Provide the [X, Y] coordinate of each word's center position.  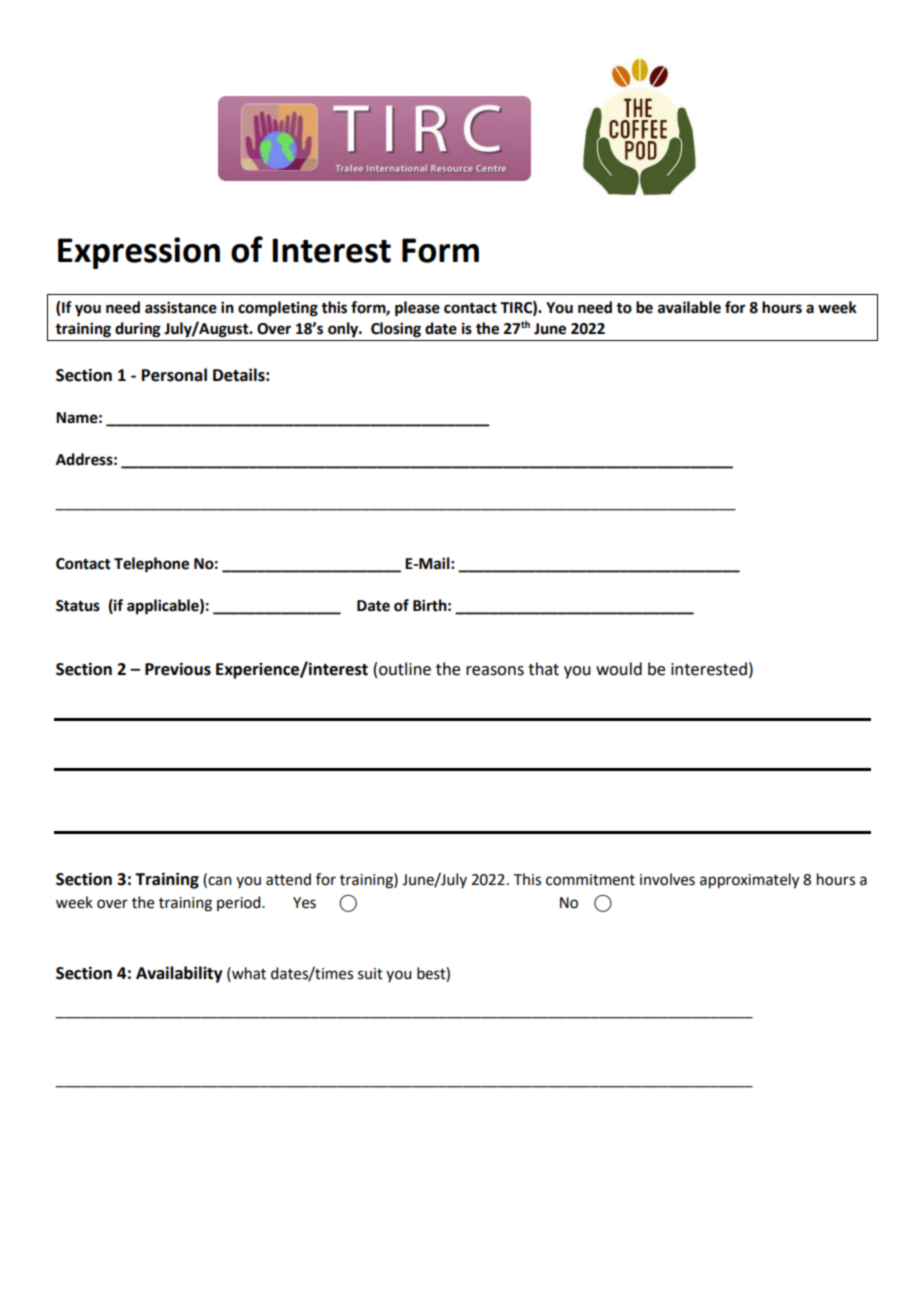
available [689, 307]
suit [370, 974]
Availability [179, 974]
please [417, 309]
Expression [139, 253]
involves [667, 879]
